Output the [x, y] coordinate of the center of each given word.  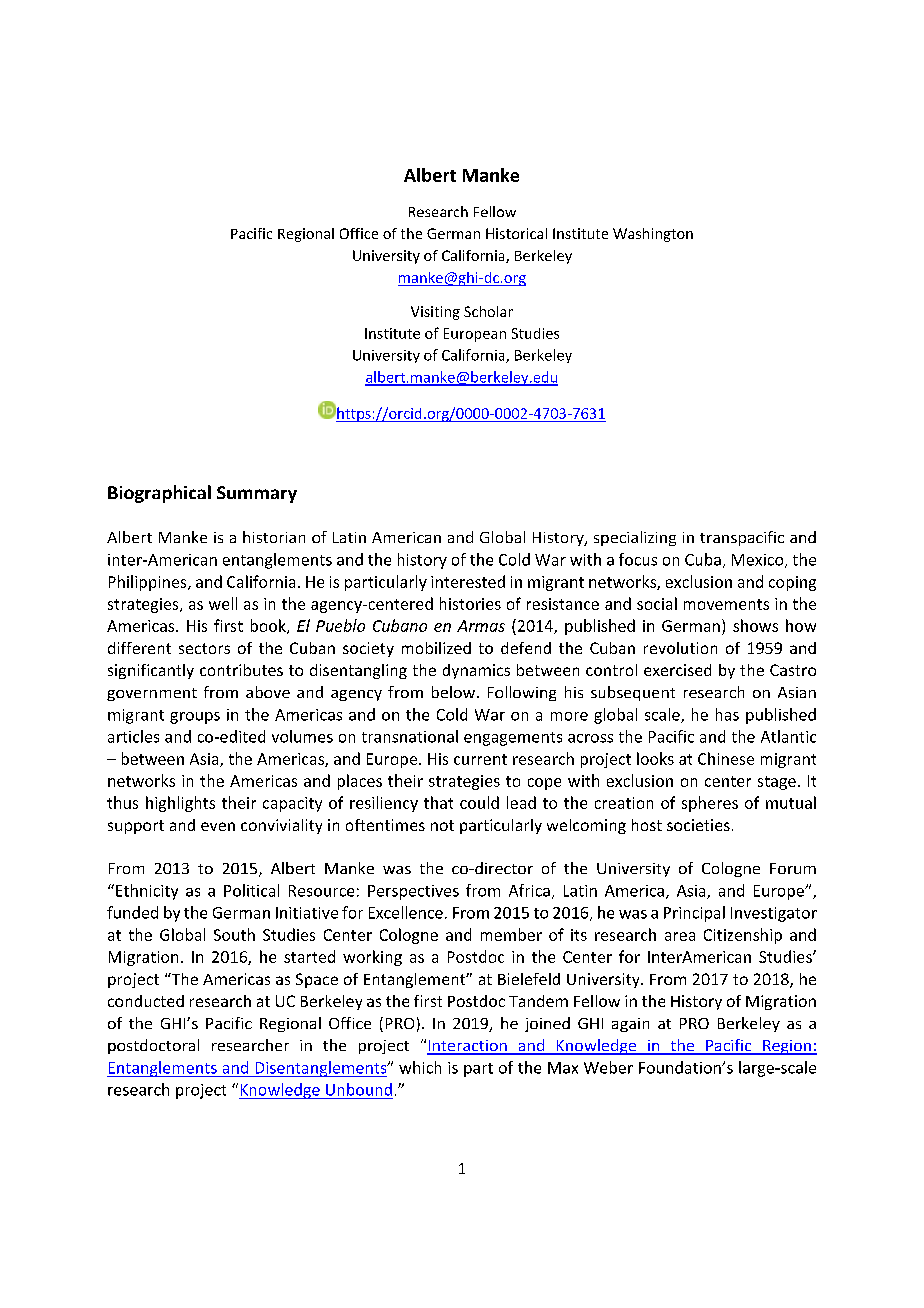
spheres [710, 804]
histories [470, 603]
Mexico [759, 561]
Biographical [159, 494]
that [438, 802]
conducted [146, 1001]
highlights [180, 804]
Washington [653, 235]
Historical [516, 233]
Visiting [435, 313]
